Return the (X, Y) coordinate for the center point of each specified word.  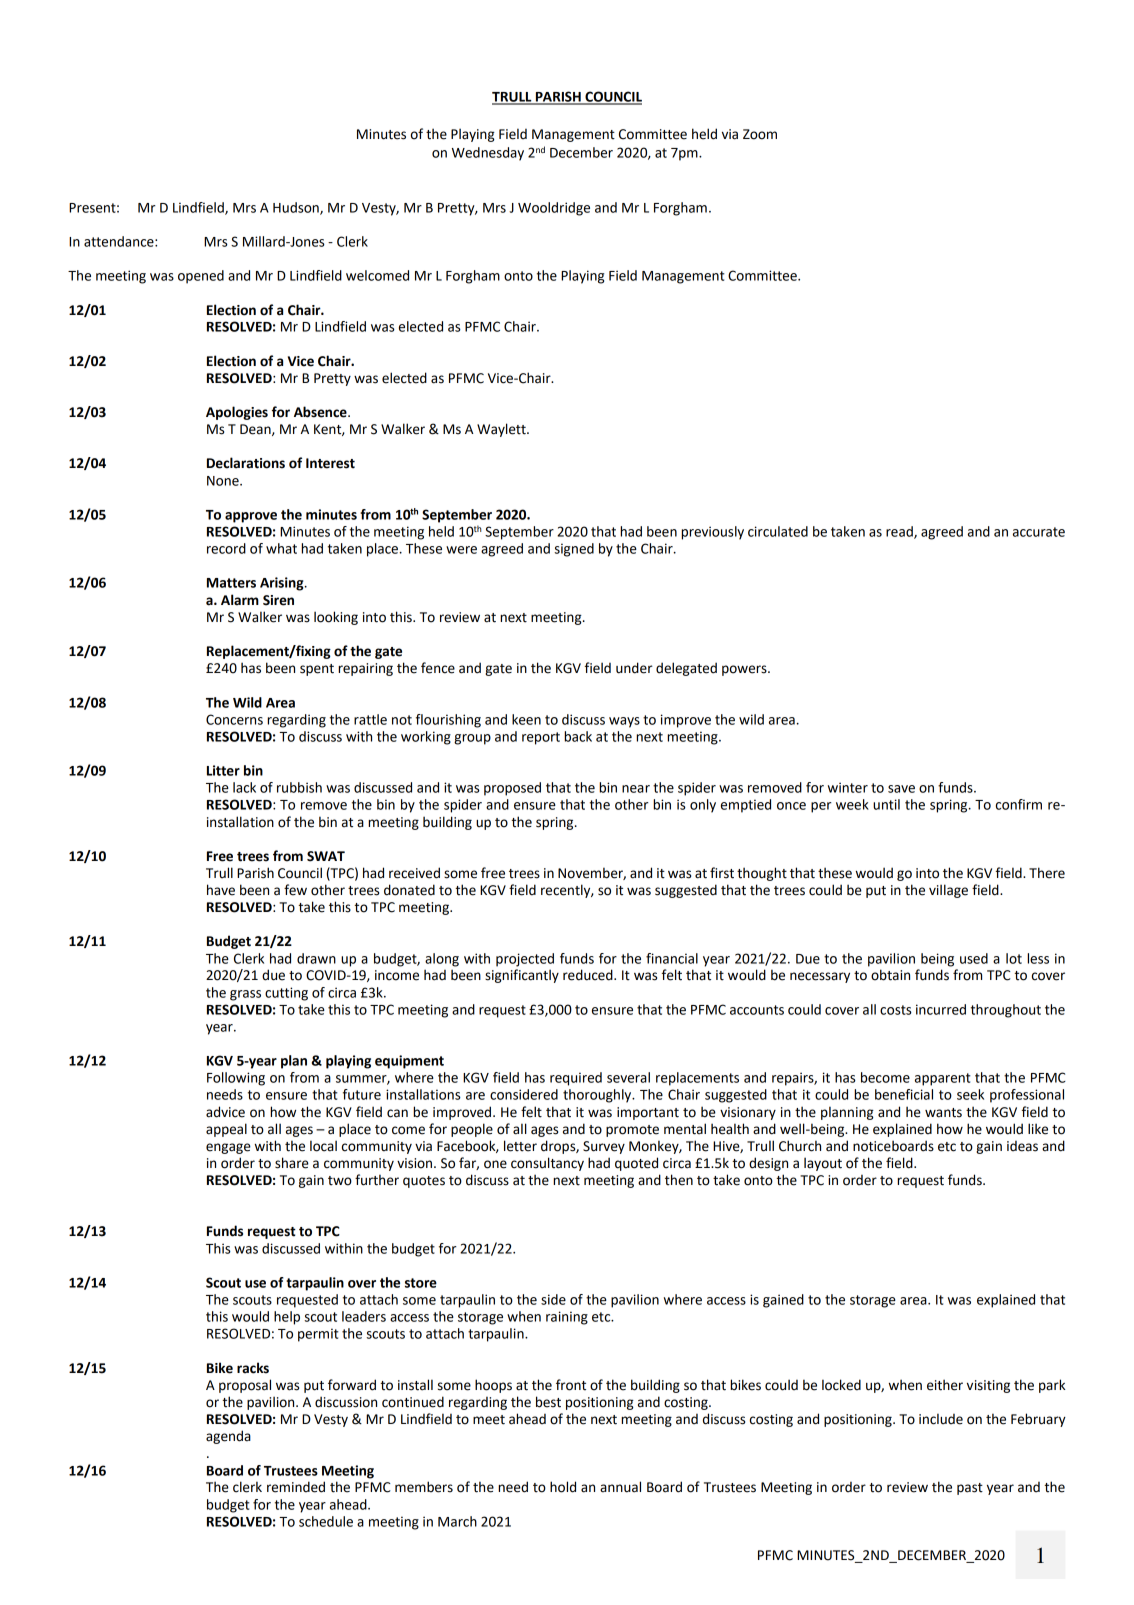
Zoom (760, 134)
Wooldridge (554, 209)
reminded (296, 1487)
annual (620, 1487)
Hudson (297, 208)
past (970, 1489)
